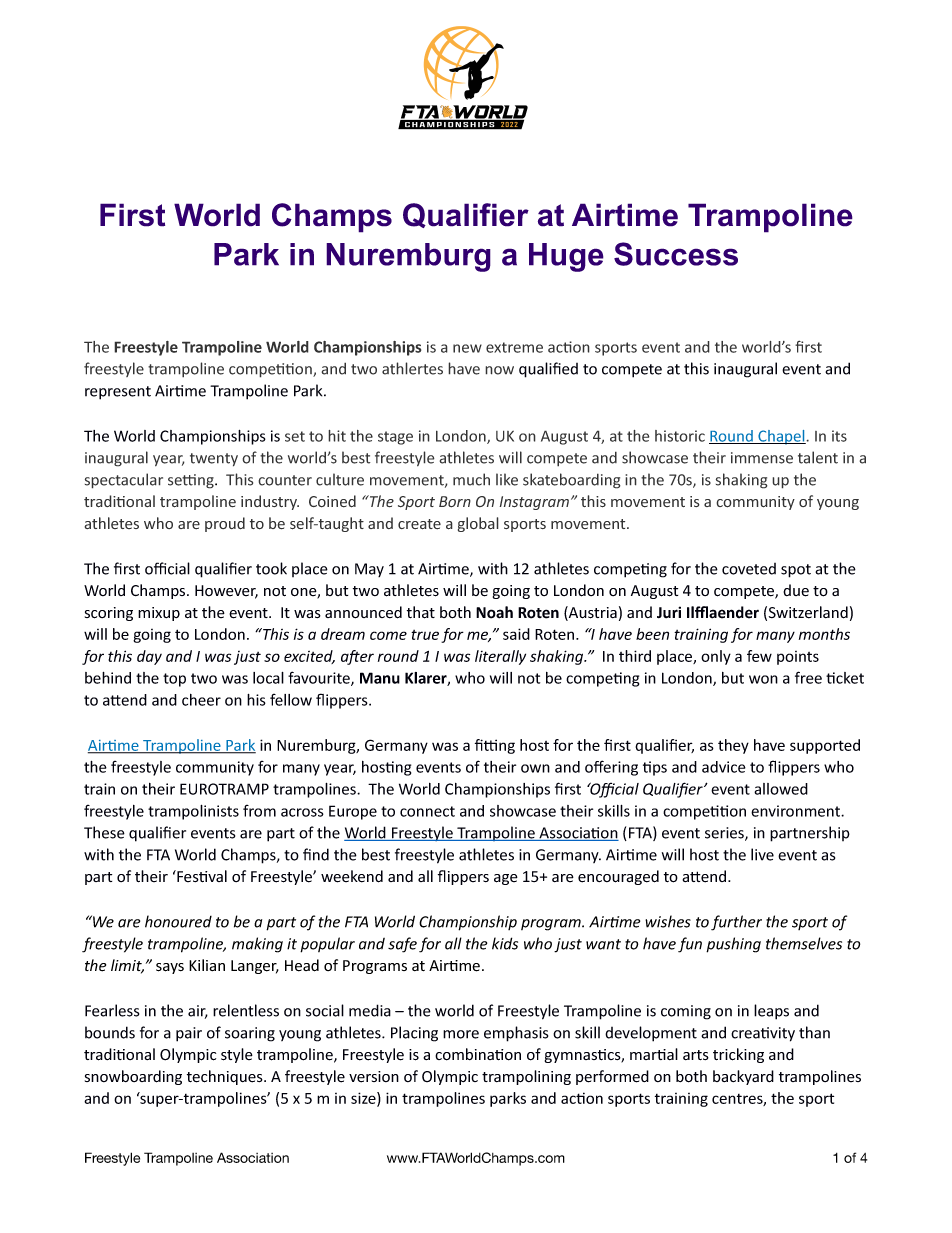 Image resolution: width=952 pixels, height=1233 pixels. What do you see at coordinates (189, 1034) in the document?
I see `pair` at bounding box center [189, 1034].
